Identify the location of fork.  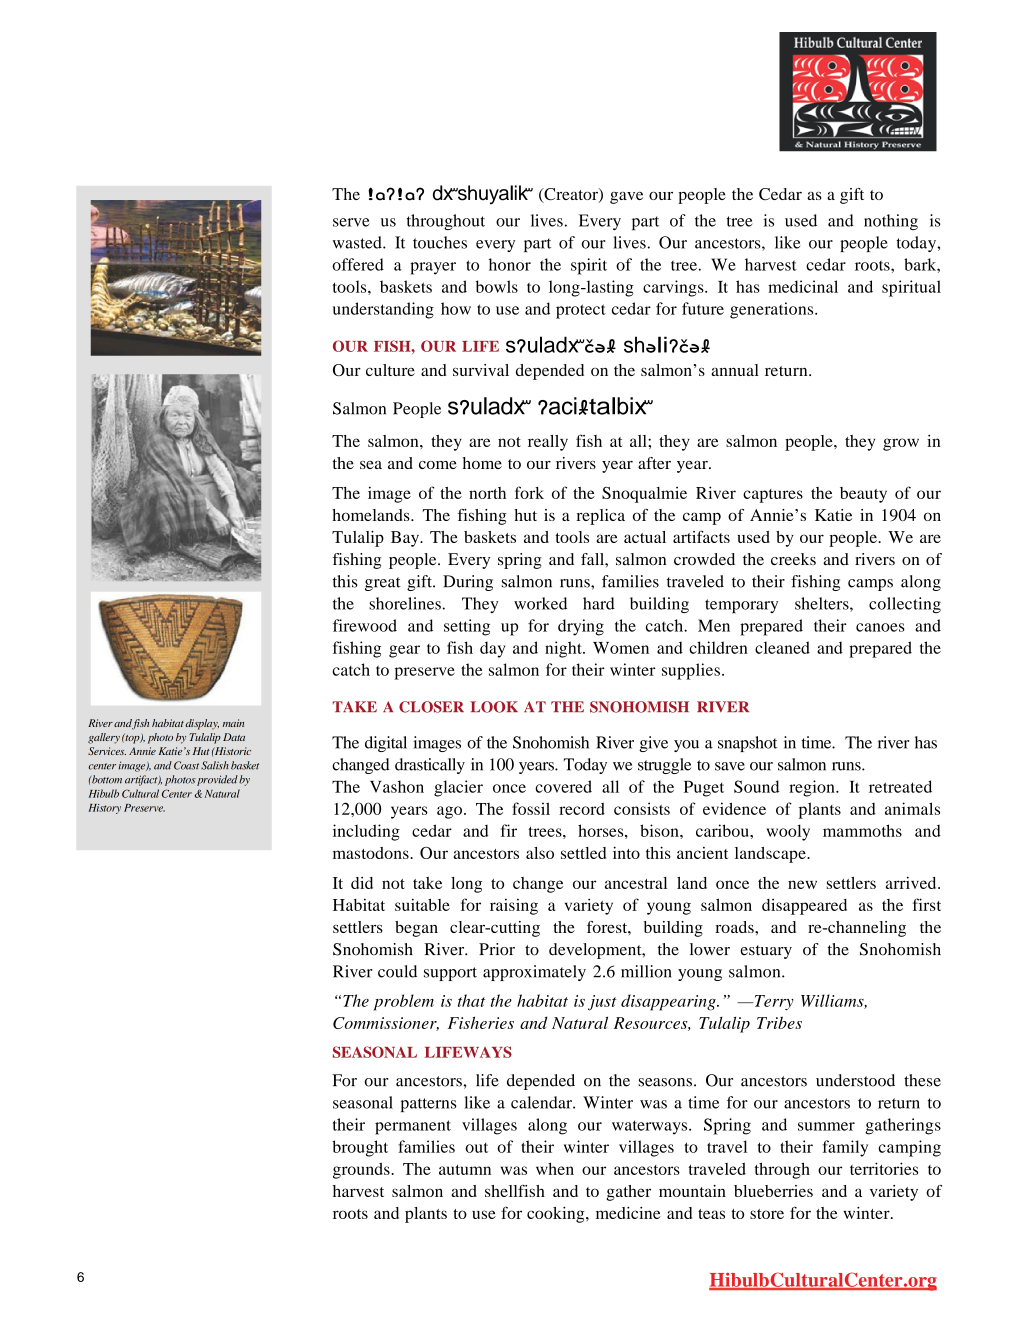
(529, 492).
